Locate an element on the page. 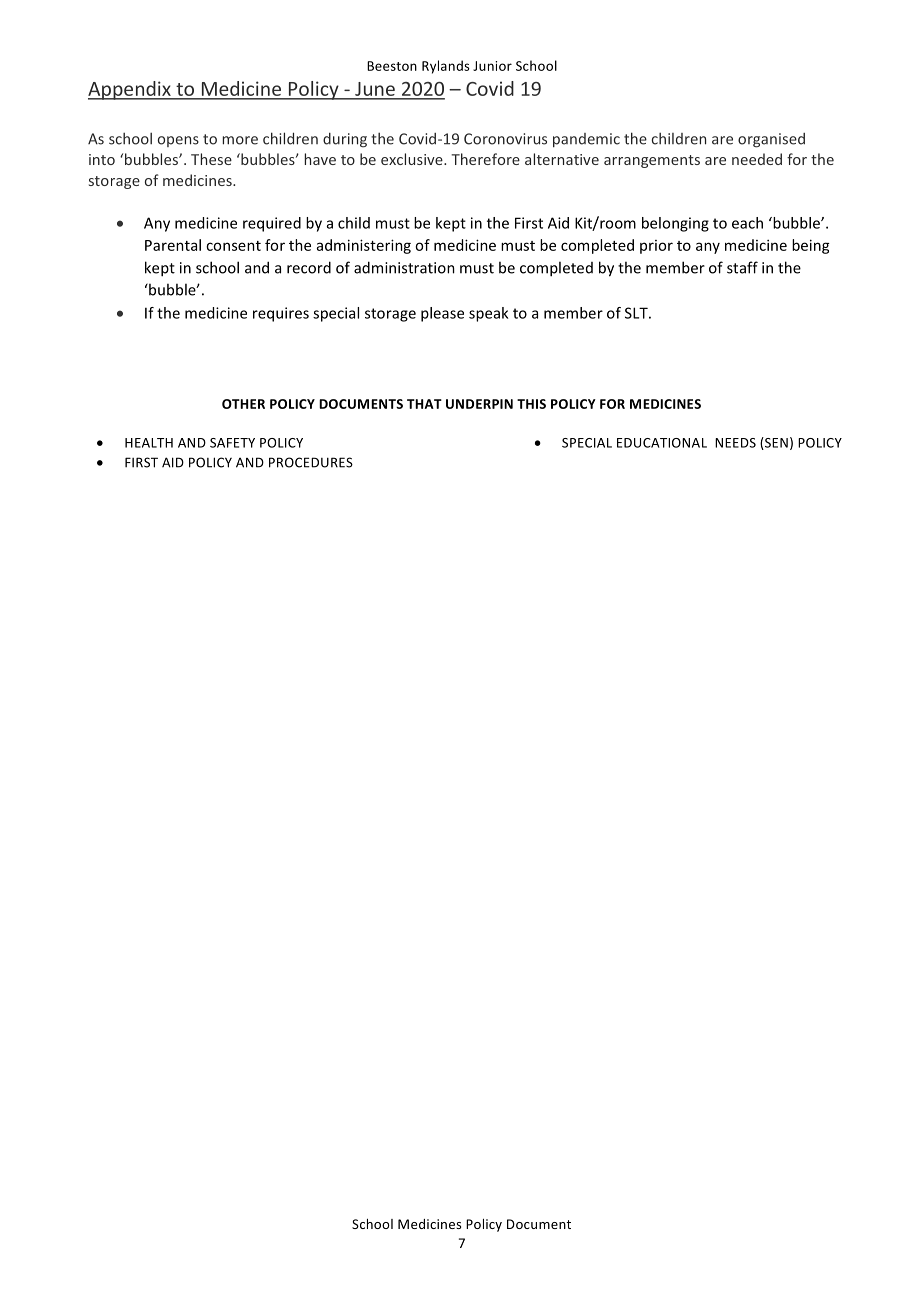  Junior is located at coordinates (492, 66).
